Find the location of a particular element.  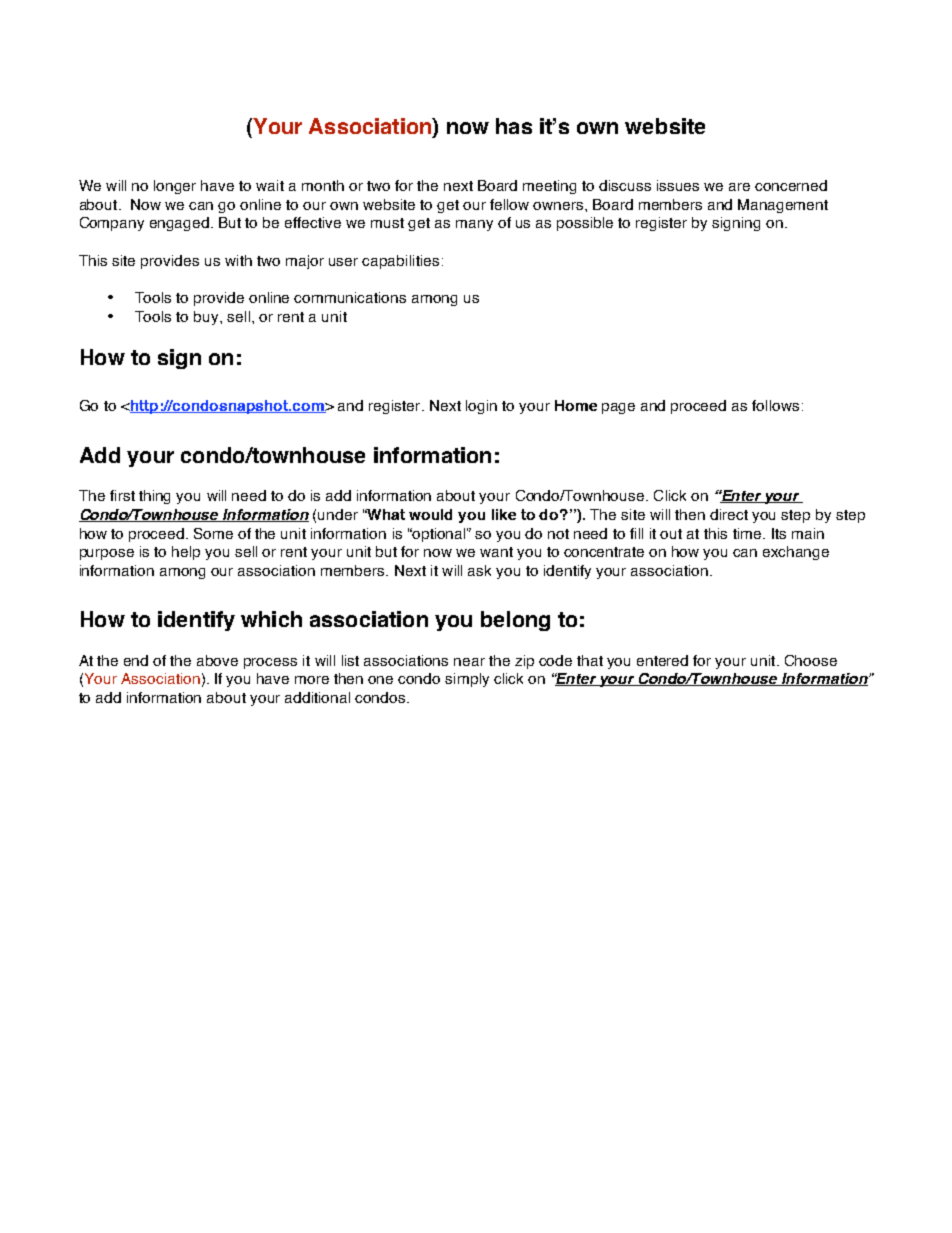

thing is located at coordinates (154, 497).
